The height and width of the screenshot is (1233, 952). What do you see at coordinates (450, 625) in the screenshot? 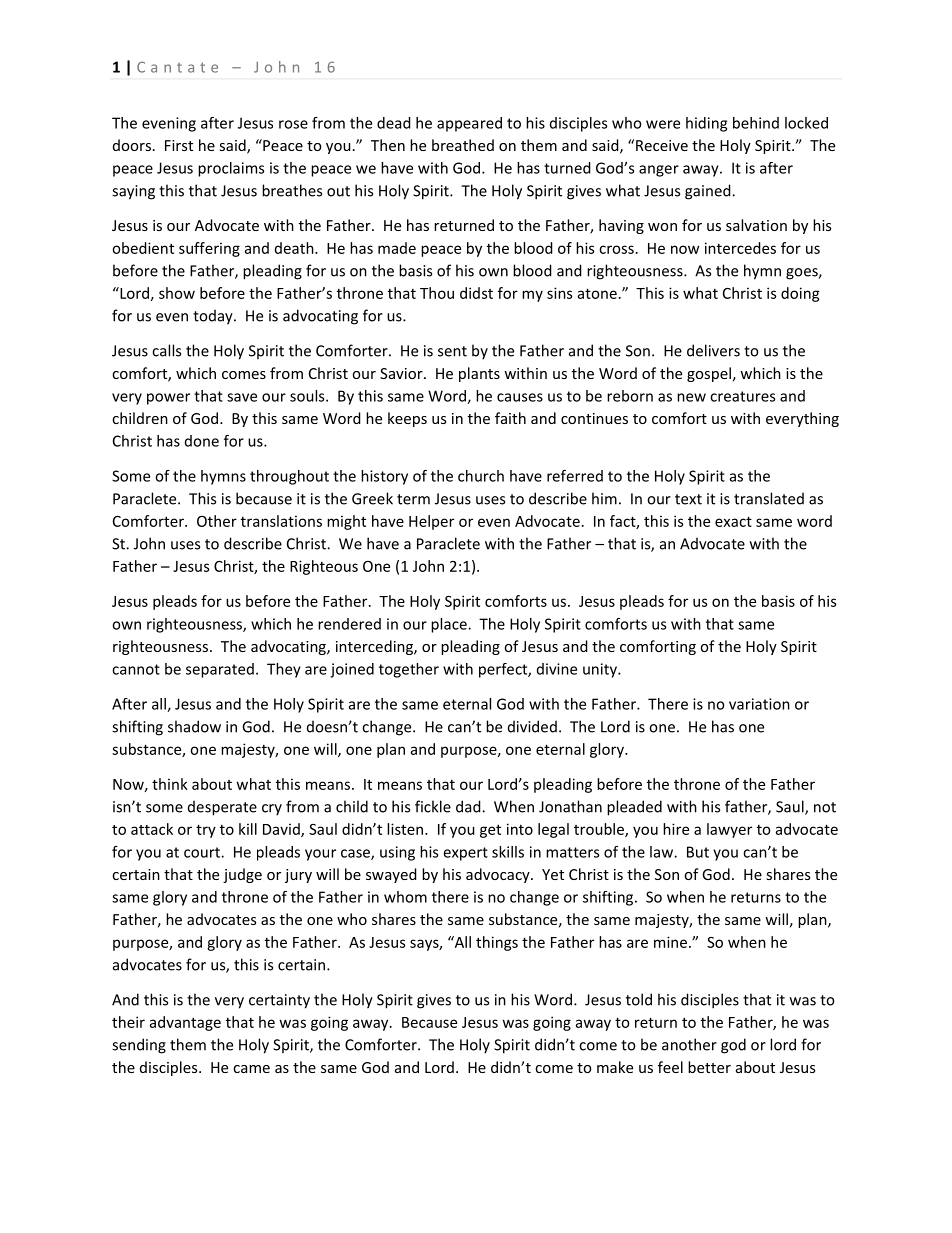
I see `place` at bounding box center [450, 625].
